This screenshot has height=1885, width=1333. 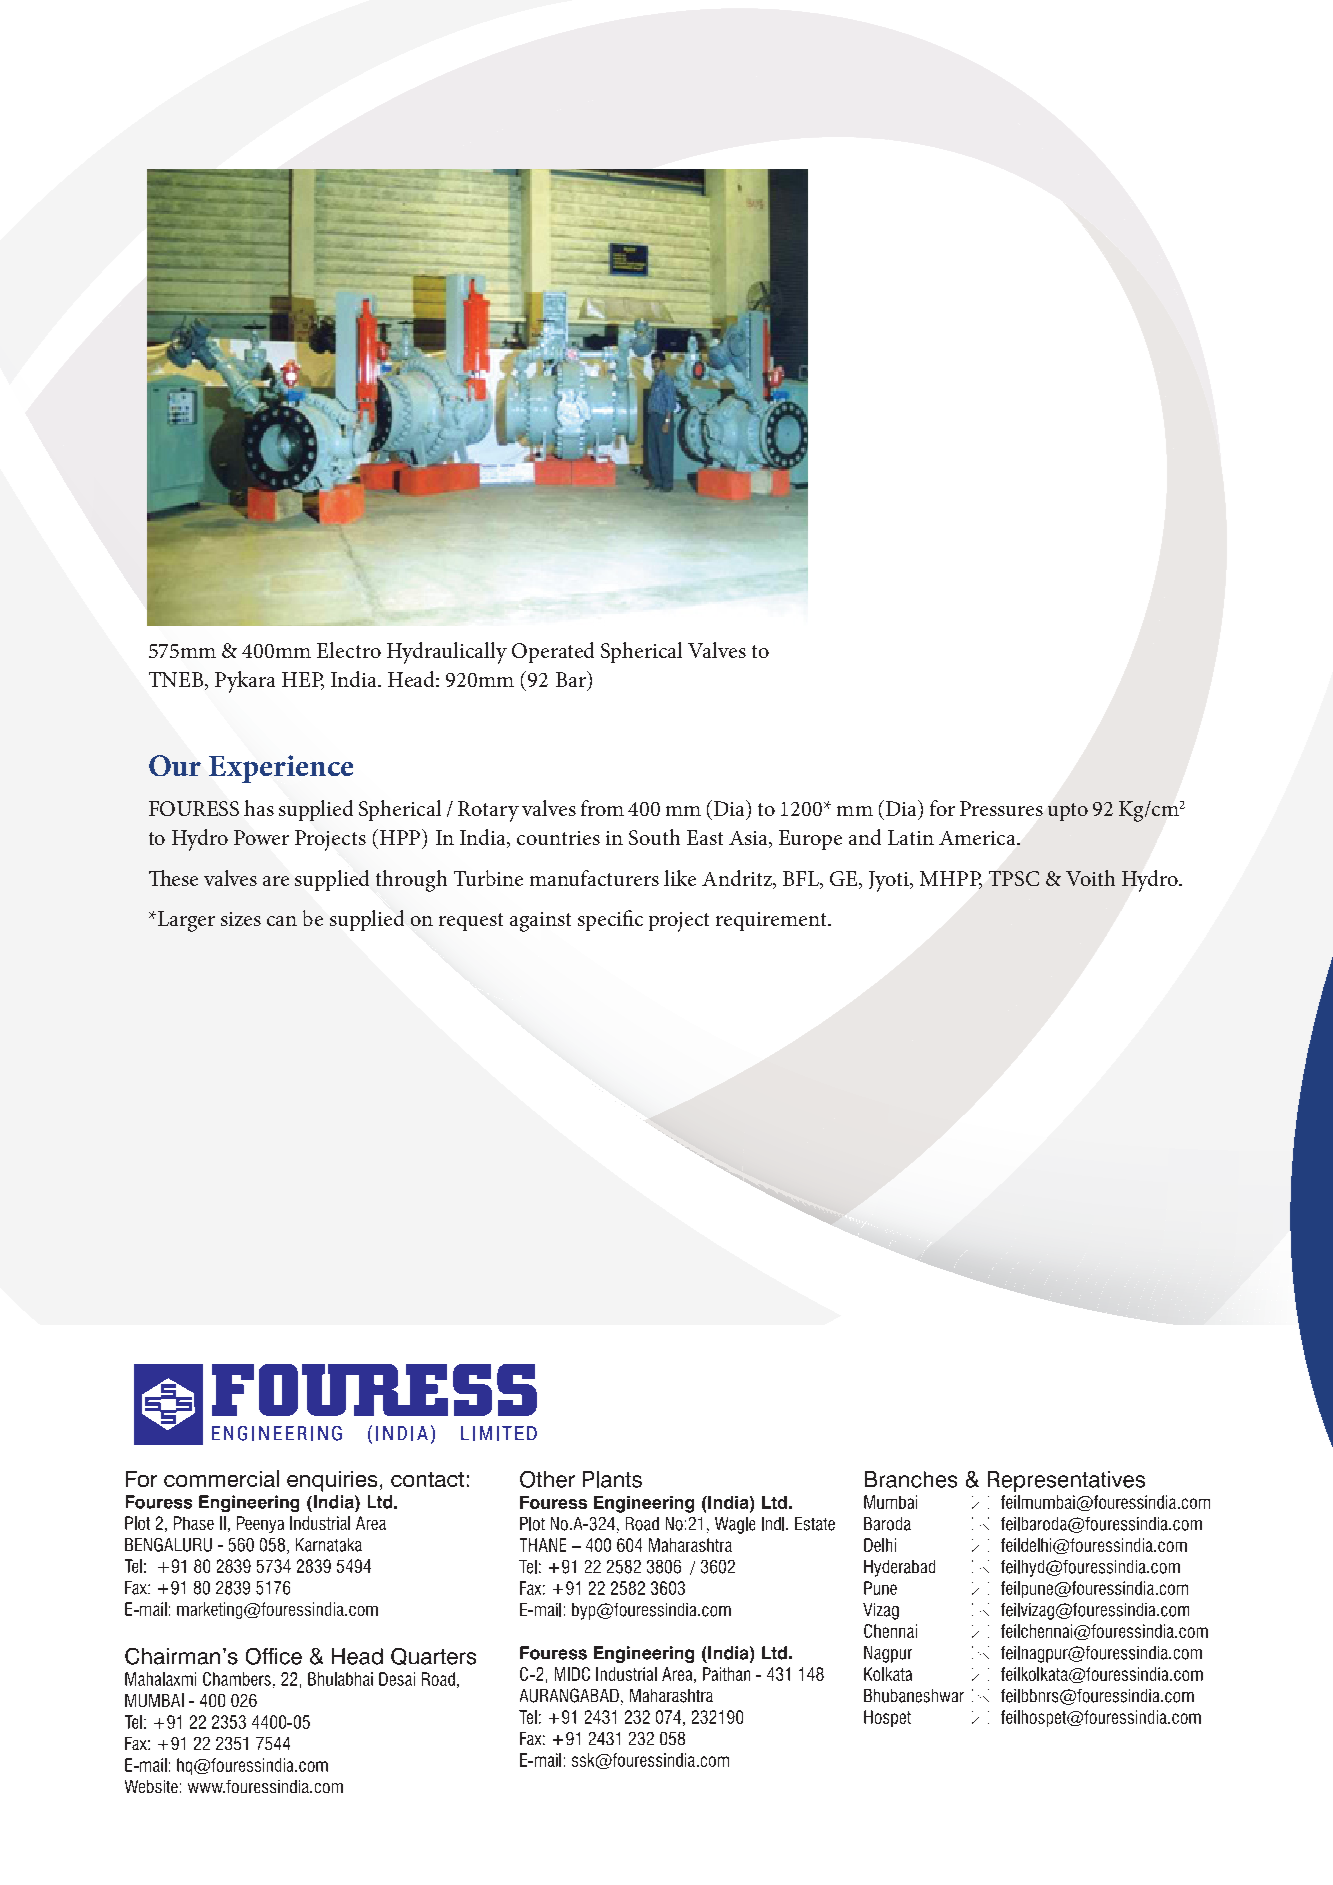 I want to click on for, so click(x=942, y=808).
